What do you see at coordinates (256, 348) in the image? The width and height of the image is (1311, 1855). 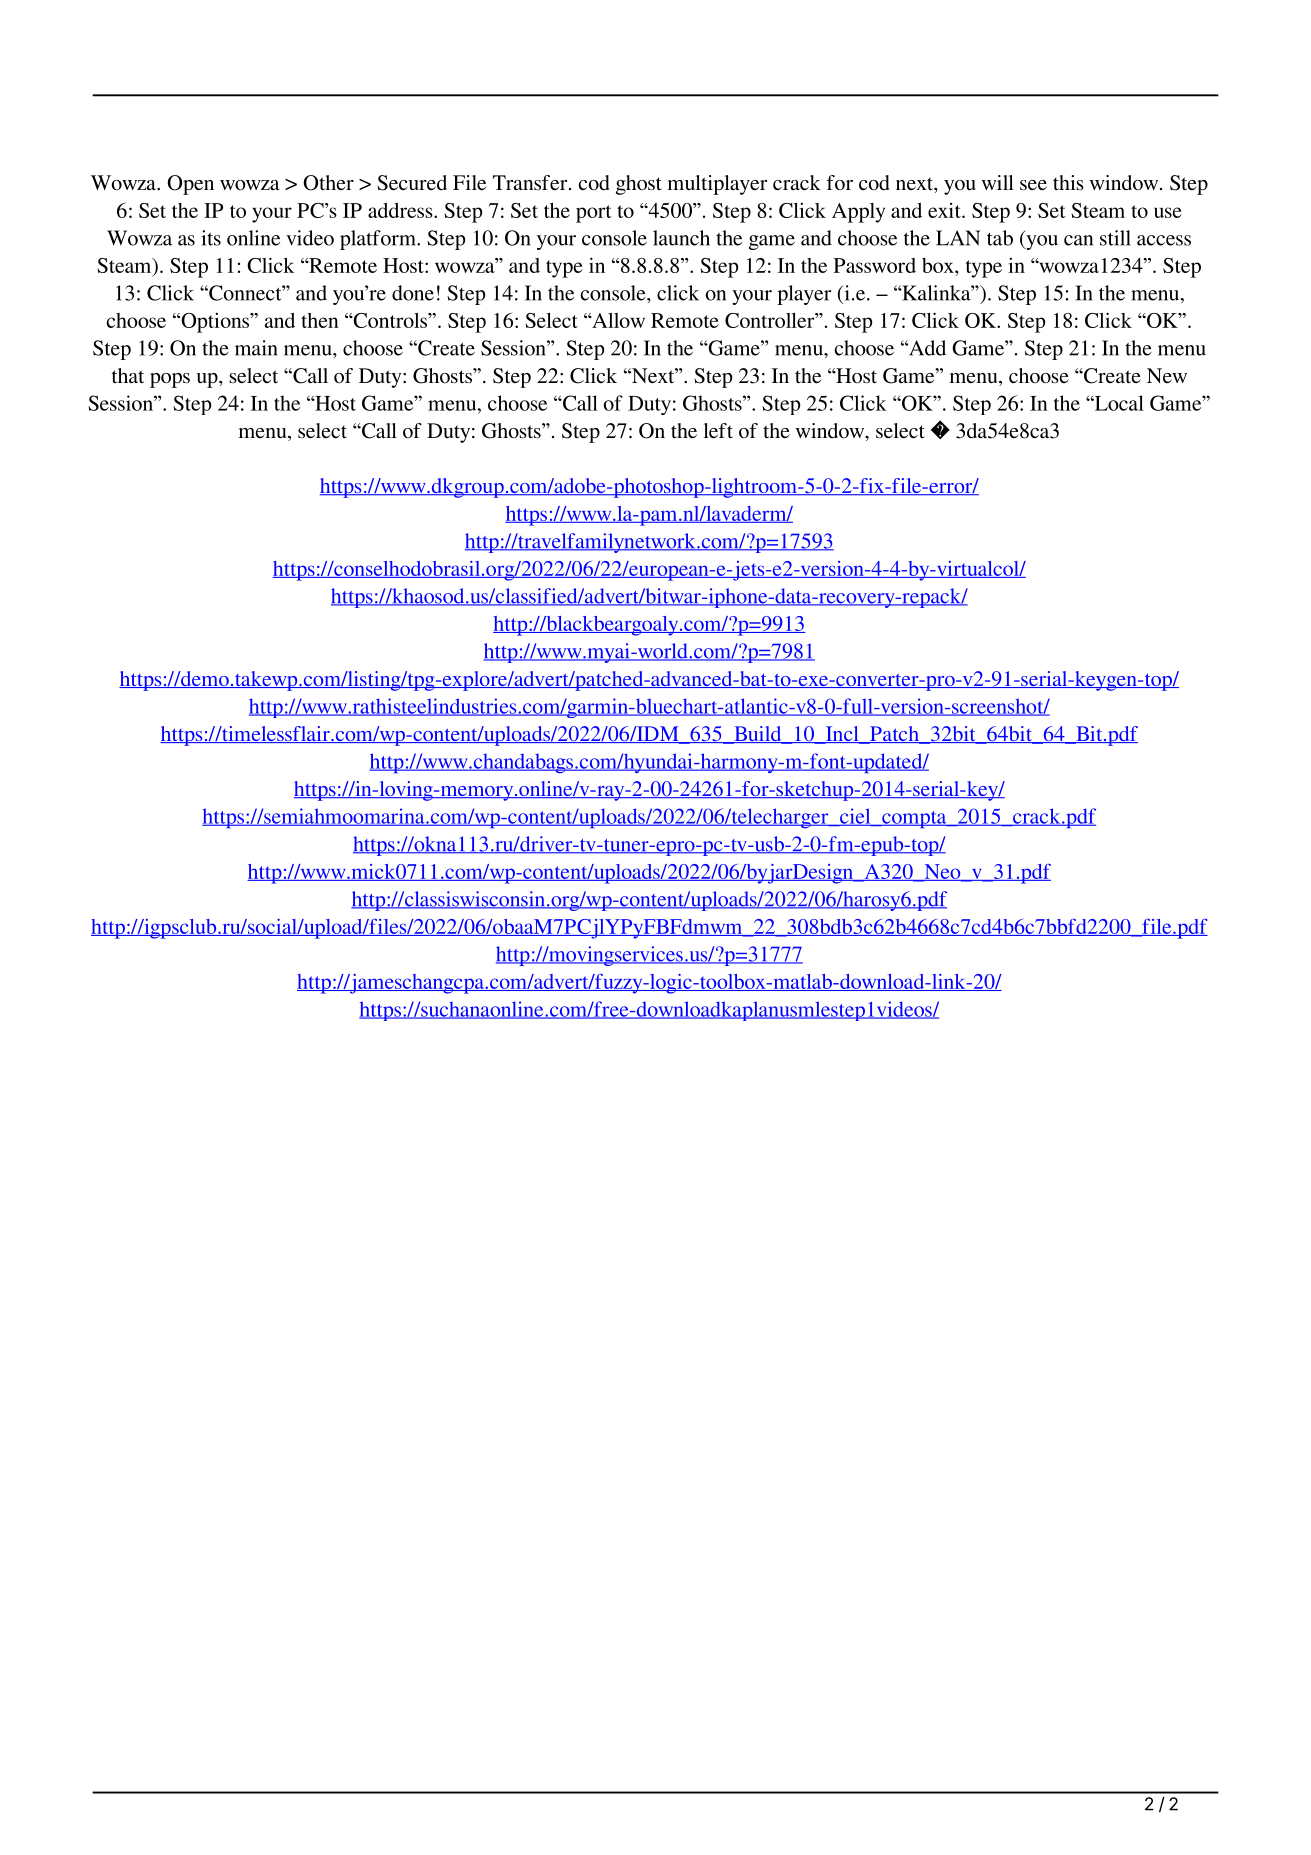 I see `main` at bounding box center [256, 348].
